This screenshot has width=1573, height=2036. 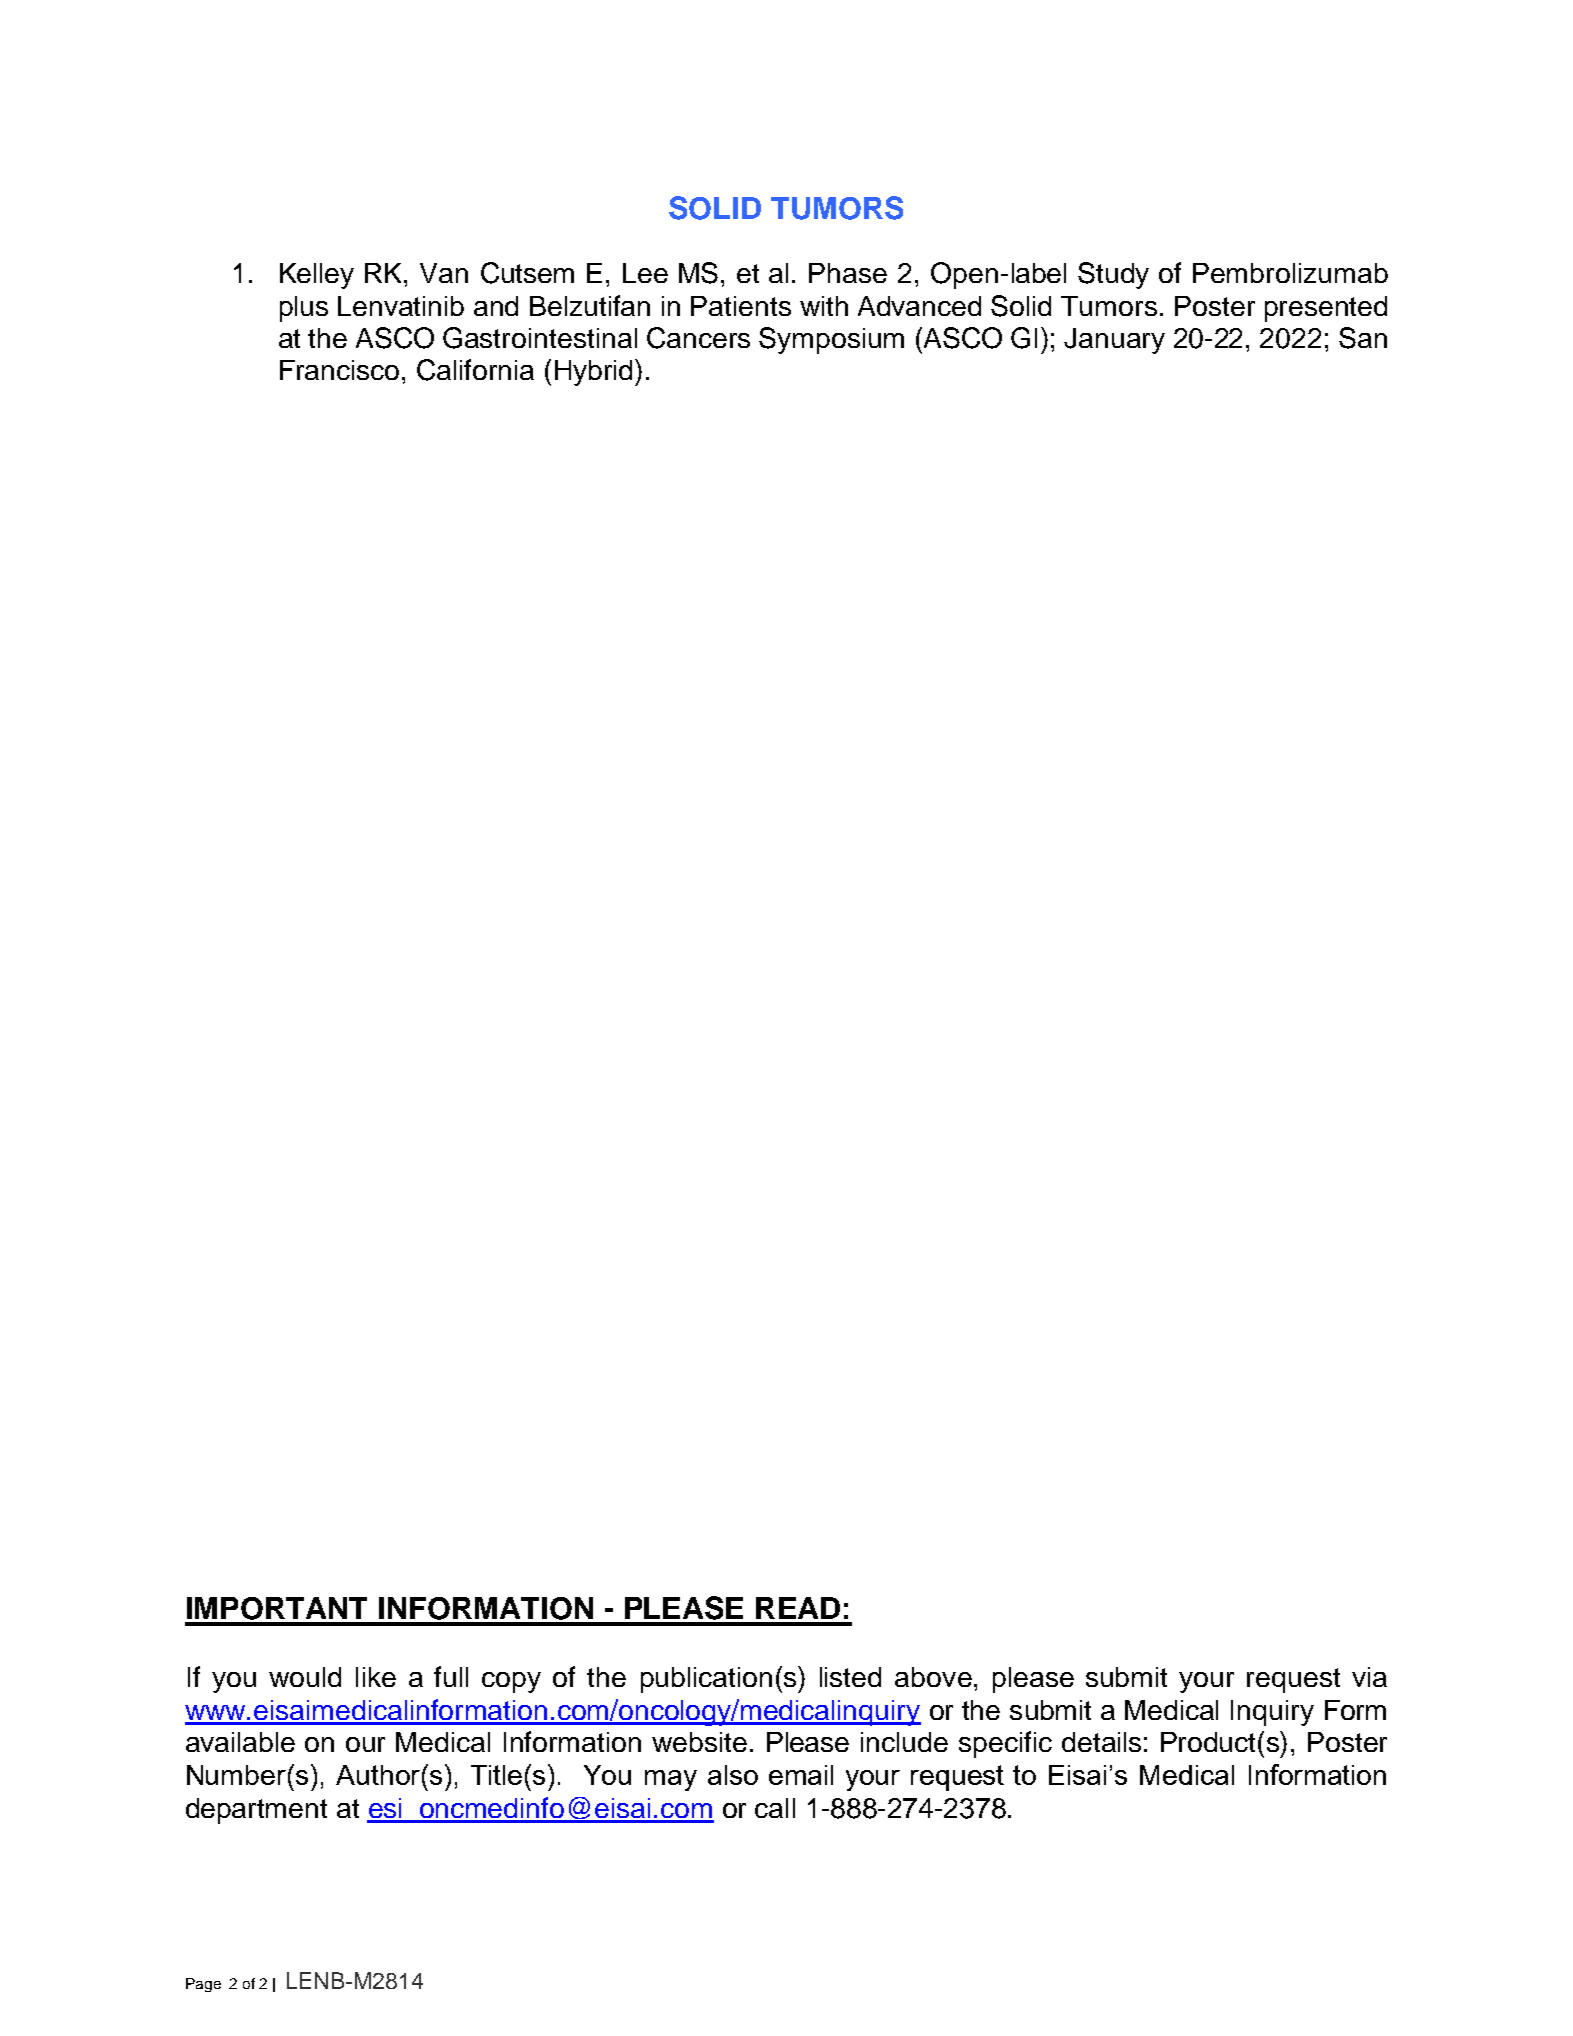 I want to click on with, so click(x=824, y=306).
